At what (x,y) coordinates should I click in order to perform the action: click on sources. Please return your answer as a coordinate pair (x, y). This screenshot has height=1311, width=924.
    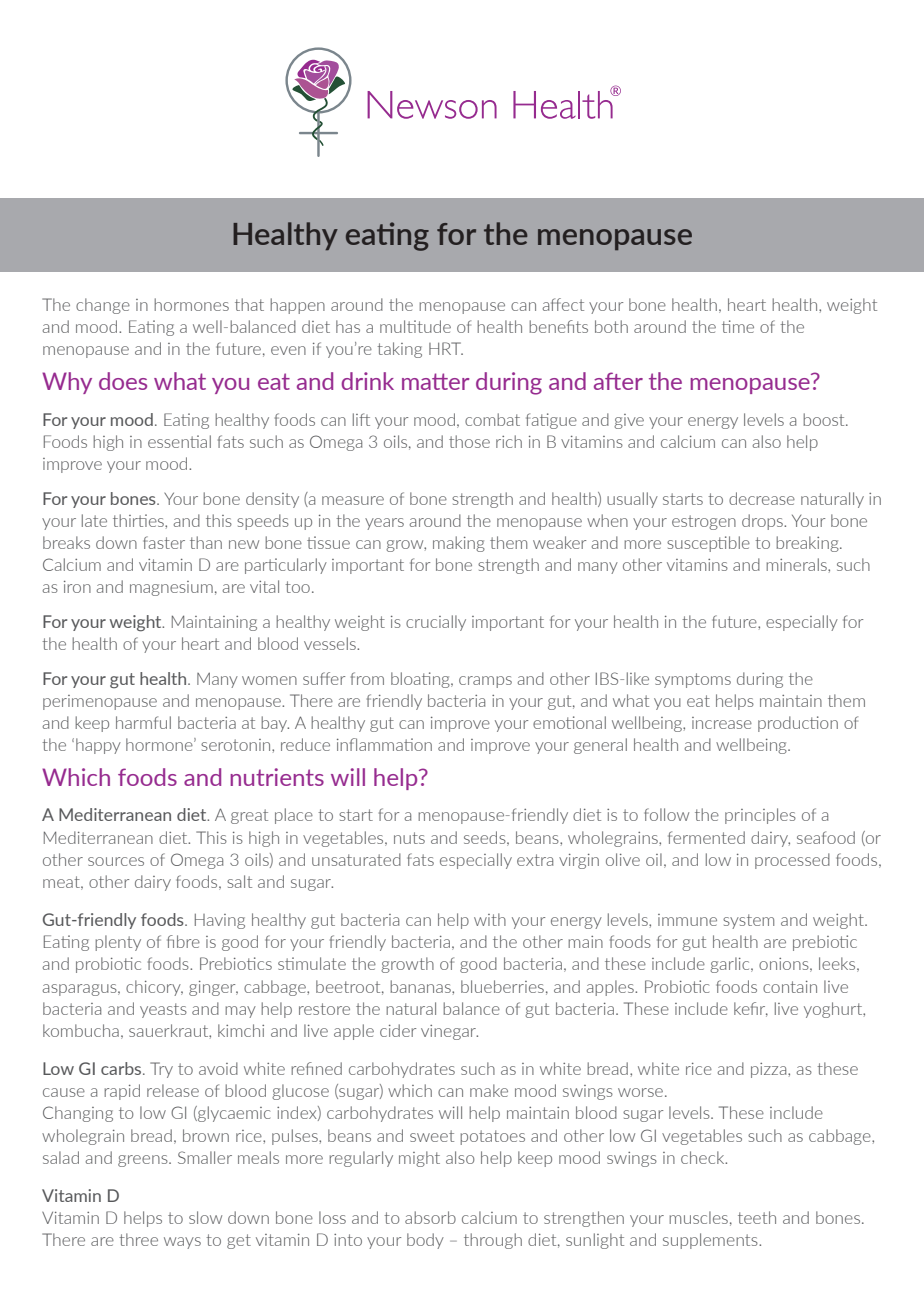
    Looking at the image, I should click on (116, 861).
